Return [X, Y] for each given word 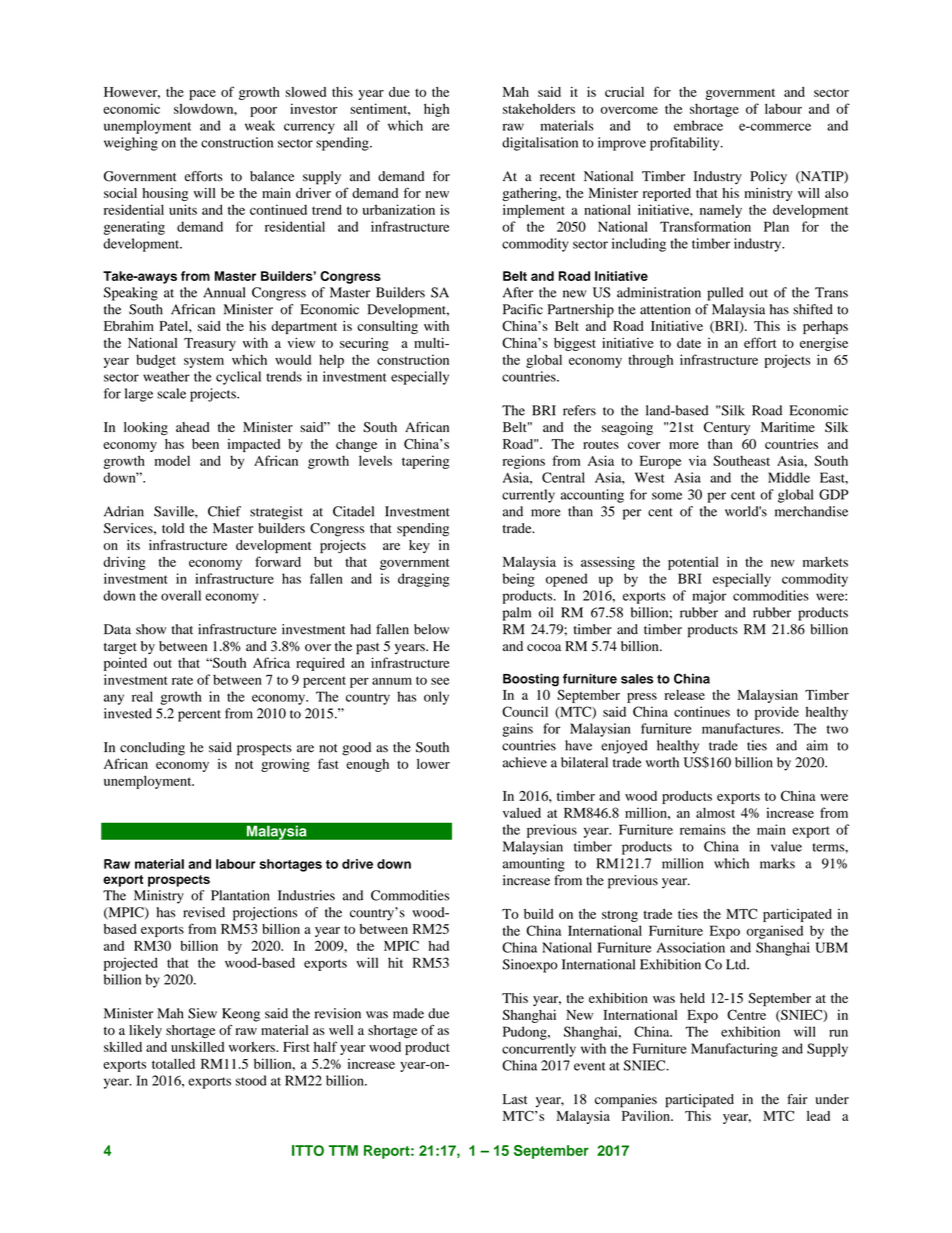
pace [202, 95]
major [709, 597]
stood [251, 1080]
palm [517, 614]
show [151, 629]
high [436, 110]
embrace [698, 125]
